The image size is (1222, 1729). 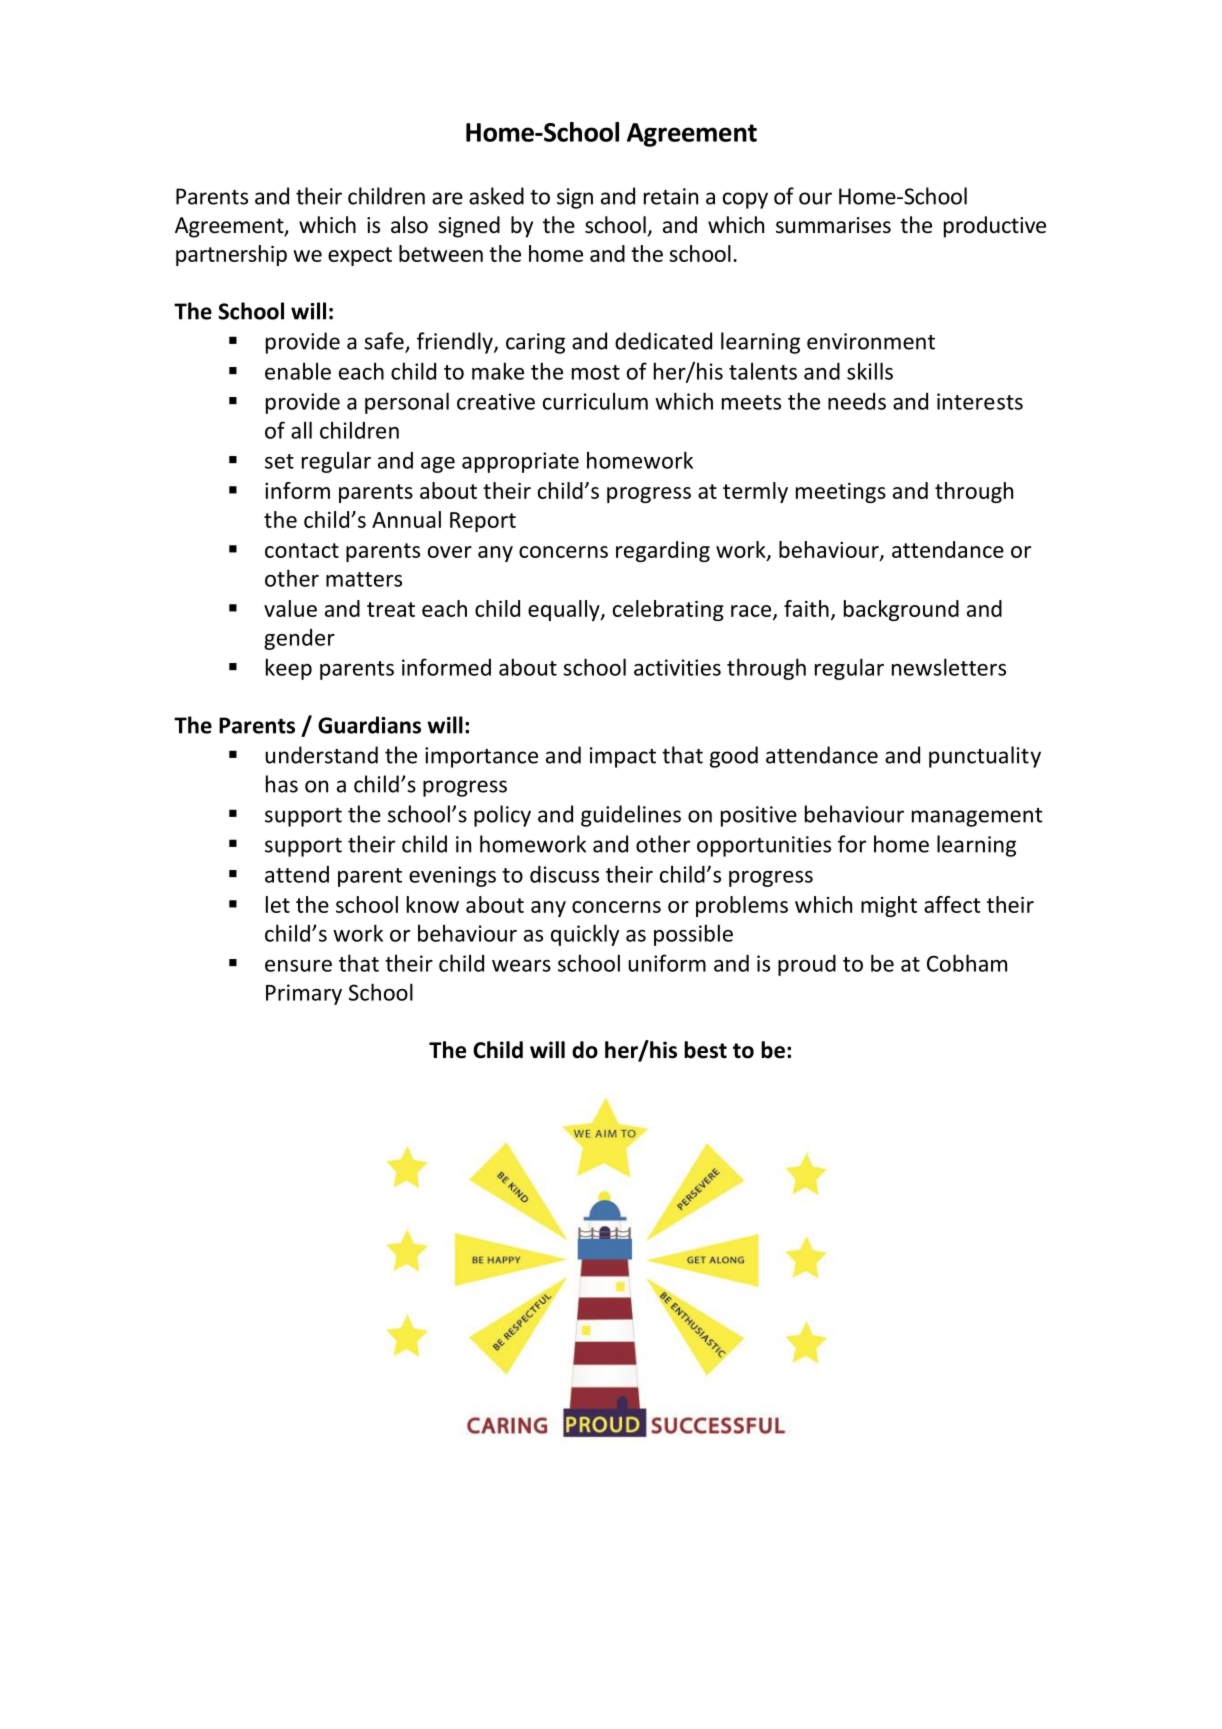 I want to click on set, so click(x=279, y=461).
